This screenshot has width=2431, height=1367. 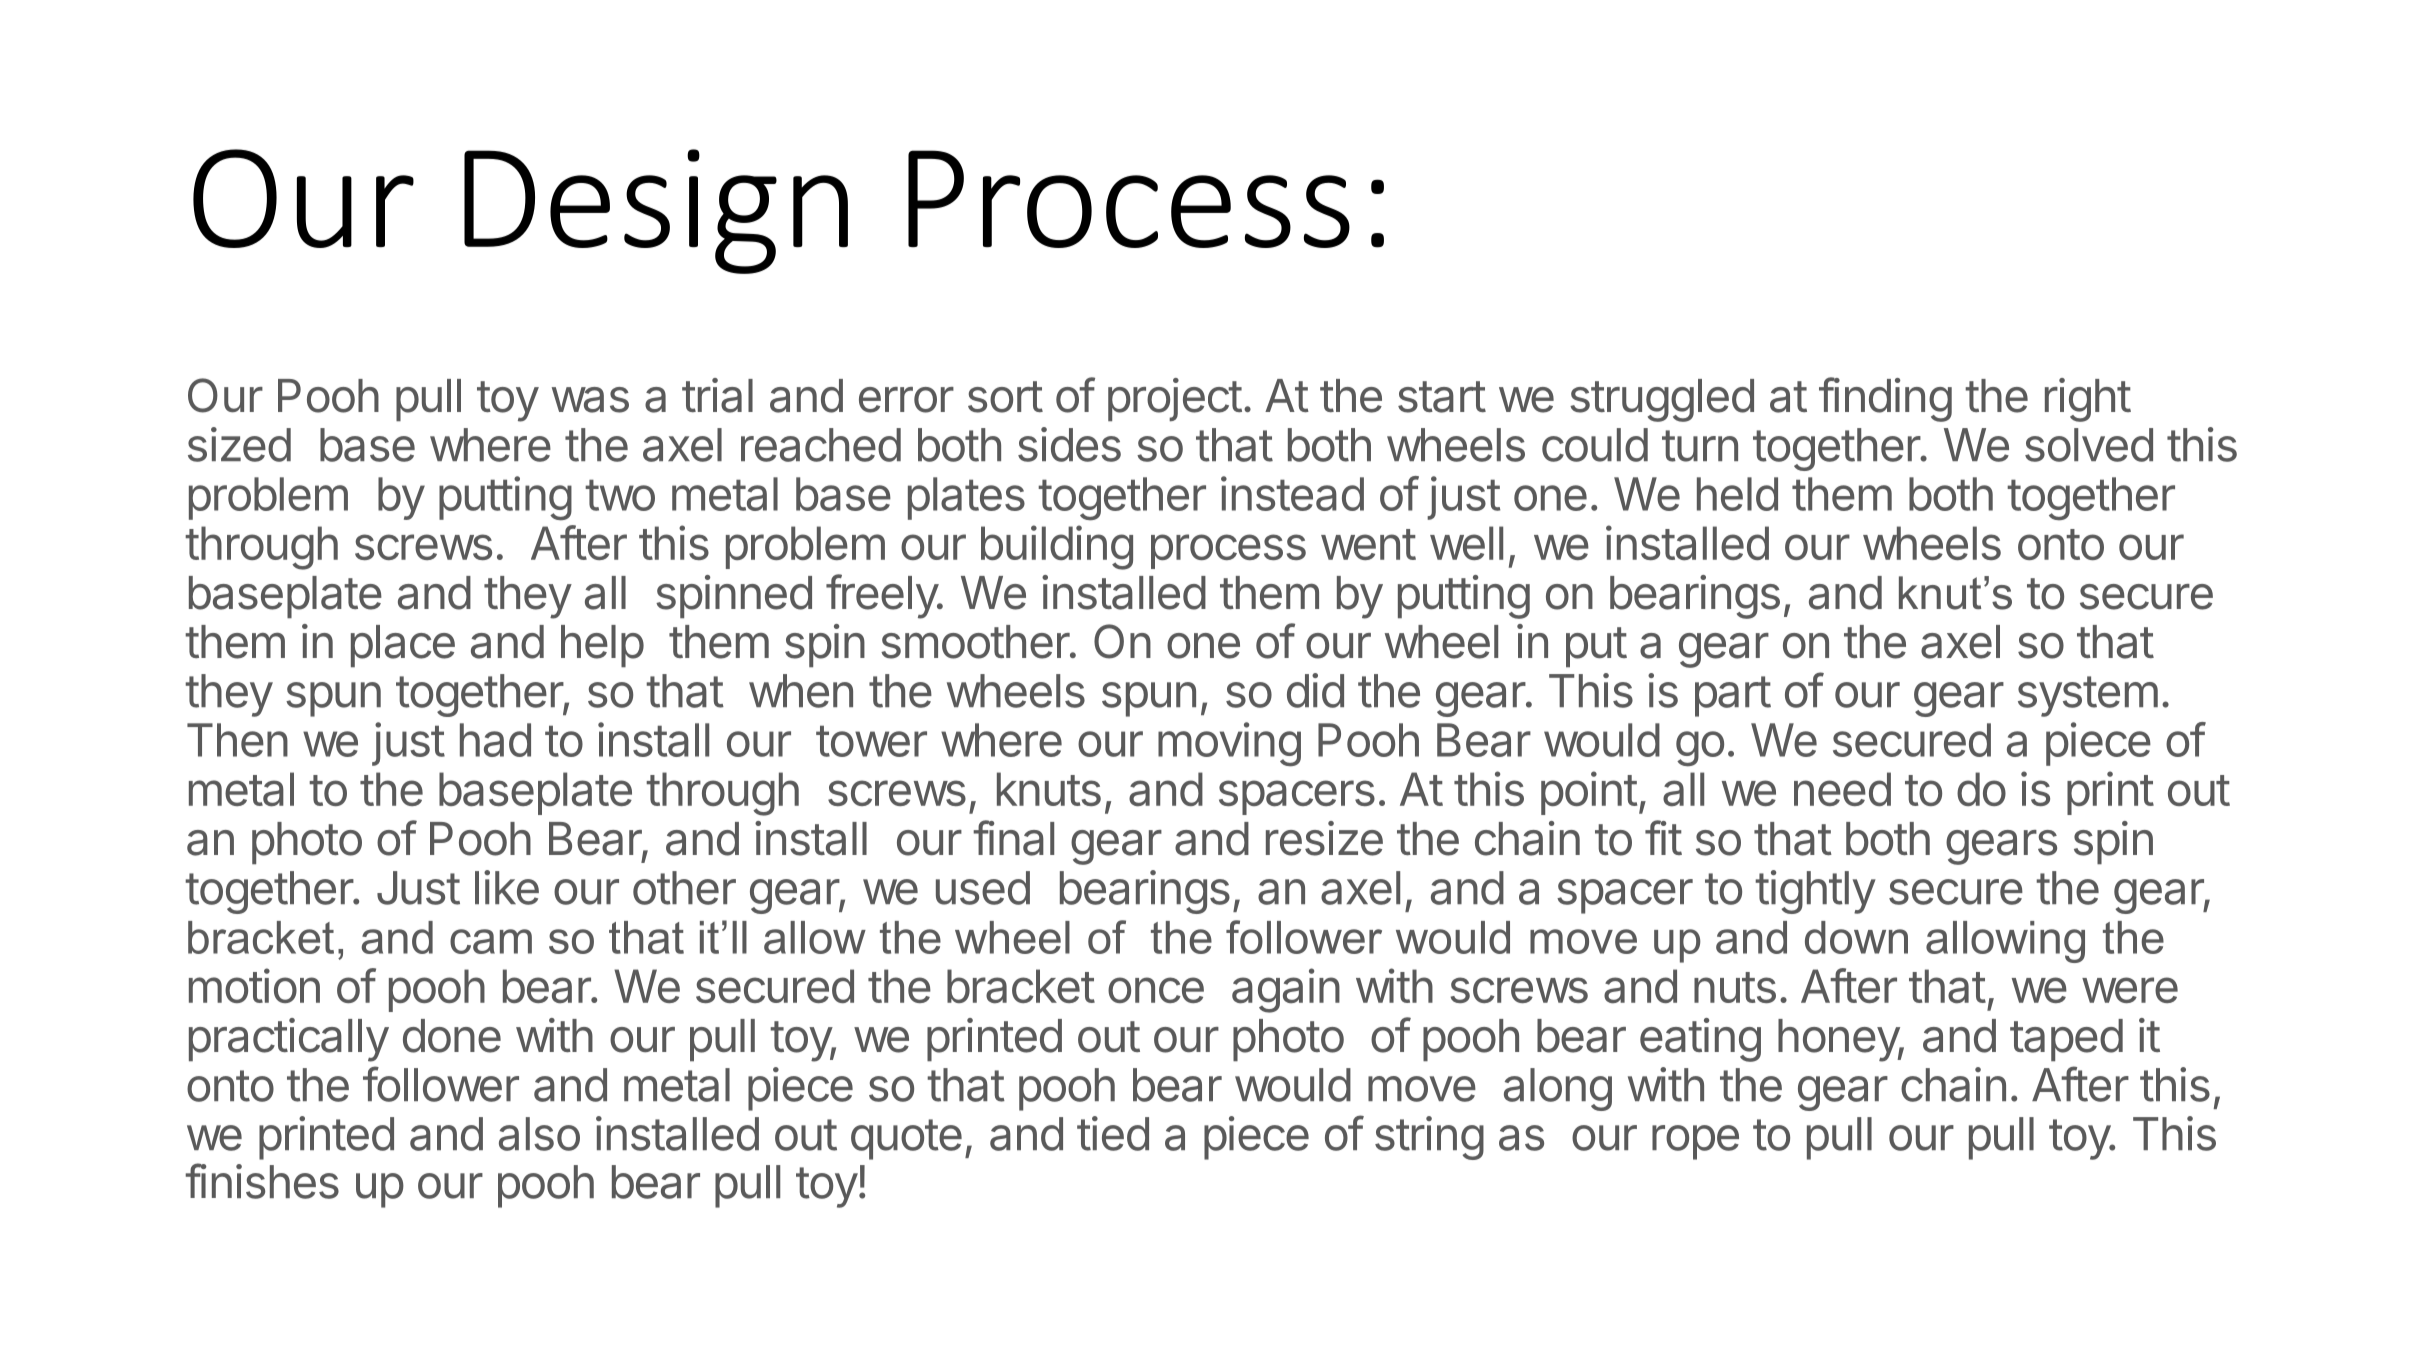 I want to click on instead, so click(x=1292, y=493).
